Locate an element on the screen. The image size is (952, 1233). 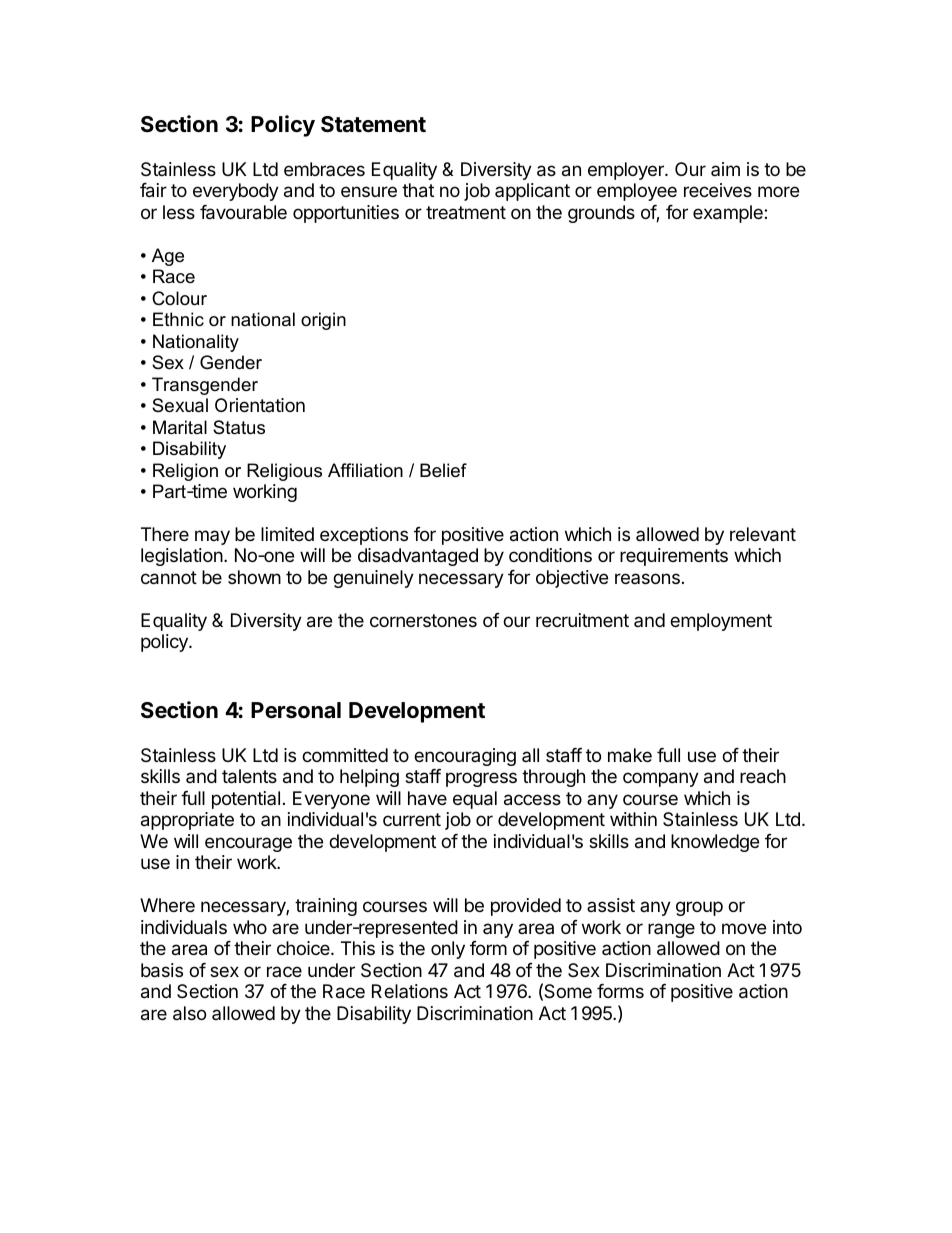
aim is located at coordinates (725, 169).
